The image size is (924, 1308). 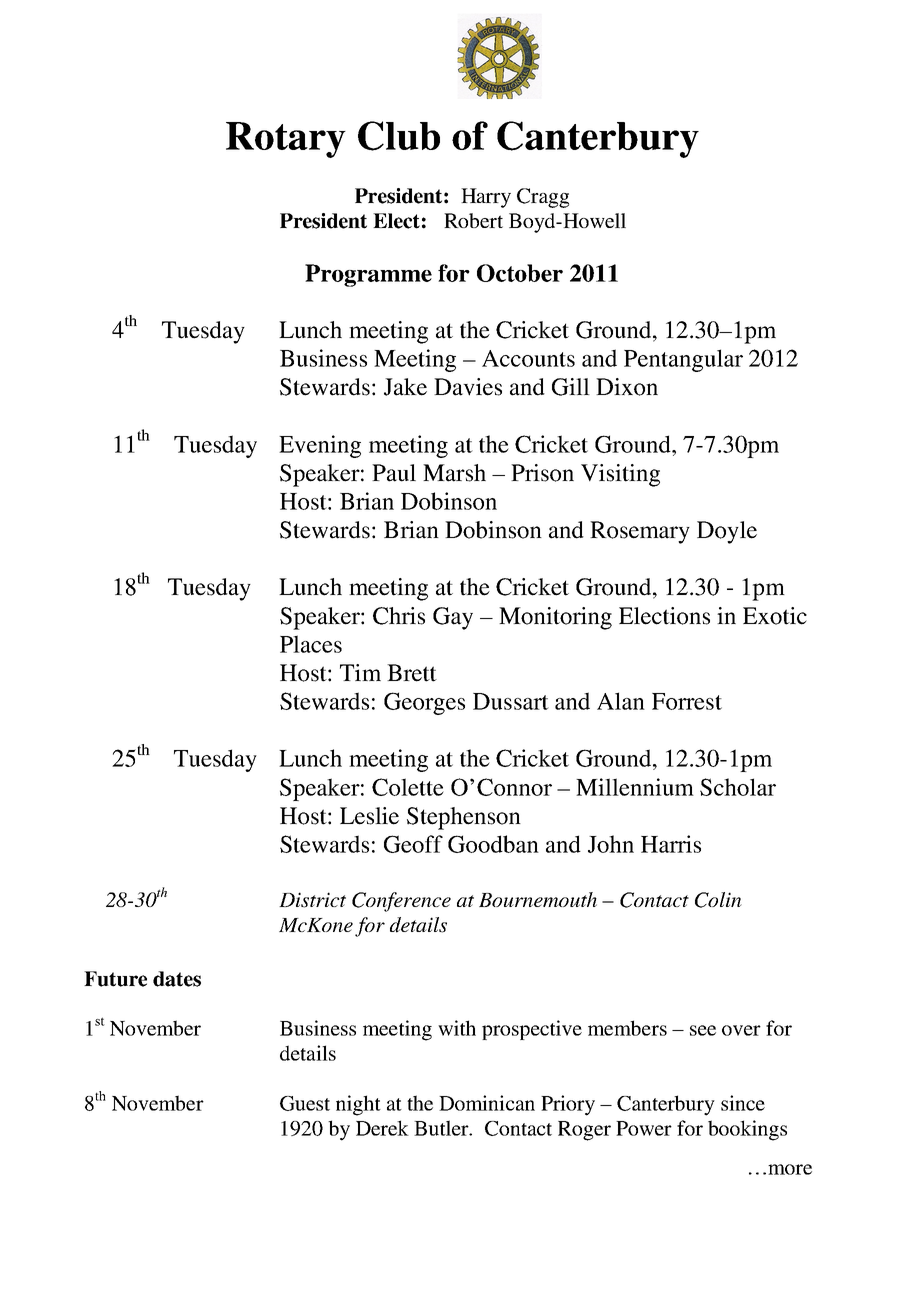 I want to click on Dixon, so click(x=627, y=387).
